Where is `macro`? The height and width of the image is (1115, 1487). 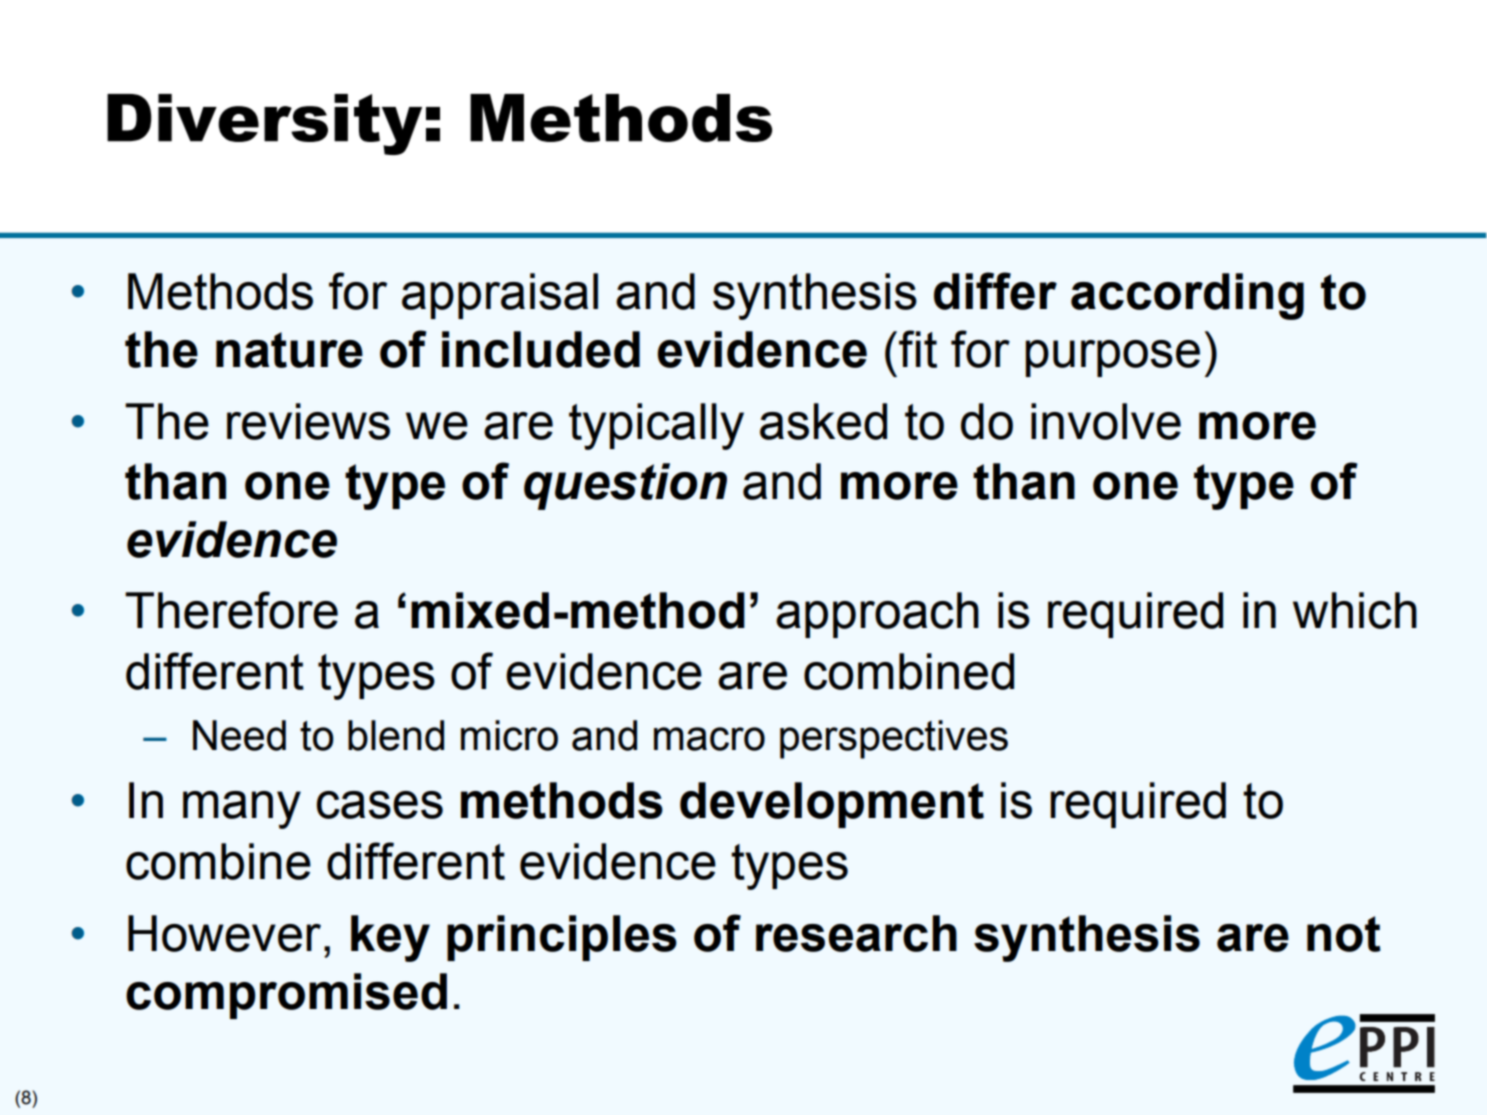
macro is located at coordinates (709, 739).
